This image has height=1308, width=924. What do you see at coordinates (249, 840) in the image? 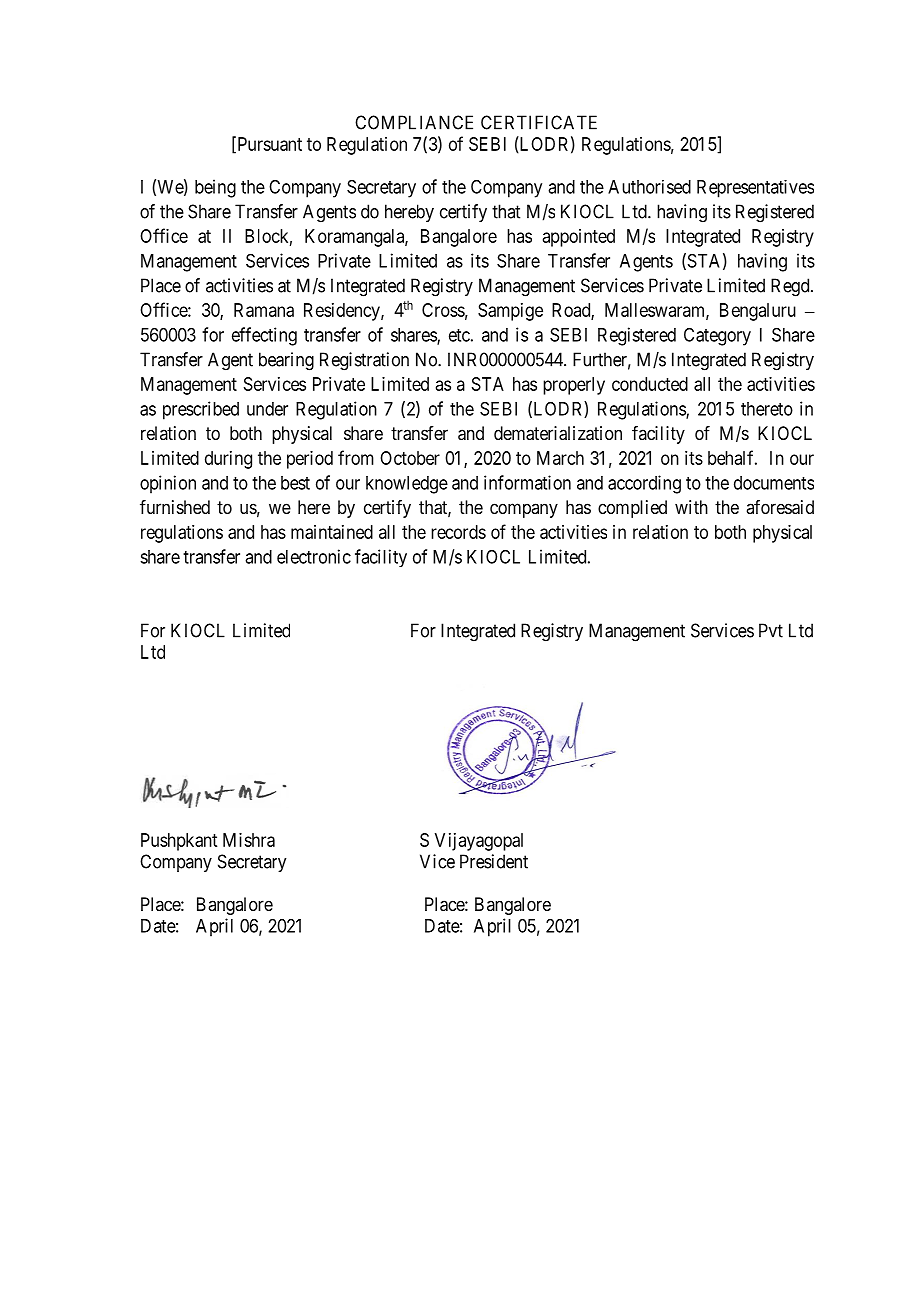
I see `Mishra` at bounding box center [249, 840].
